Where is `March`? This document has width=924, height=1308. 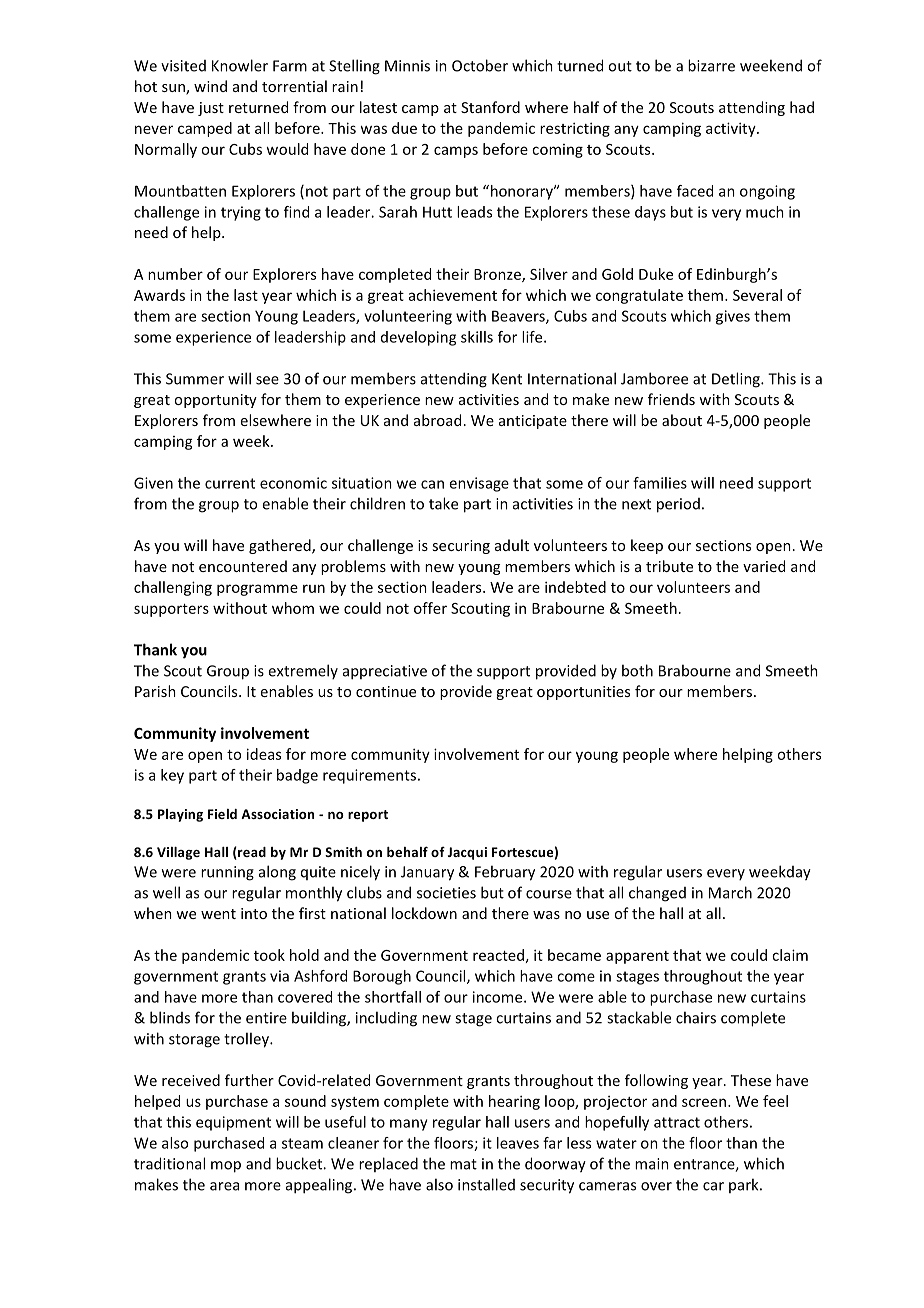
March is located at coordinates (730, 892).
